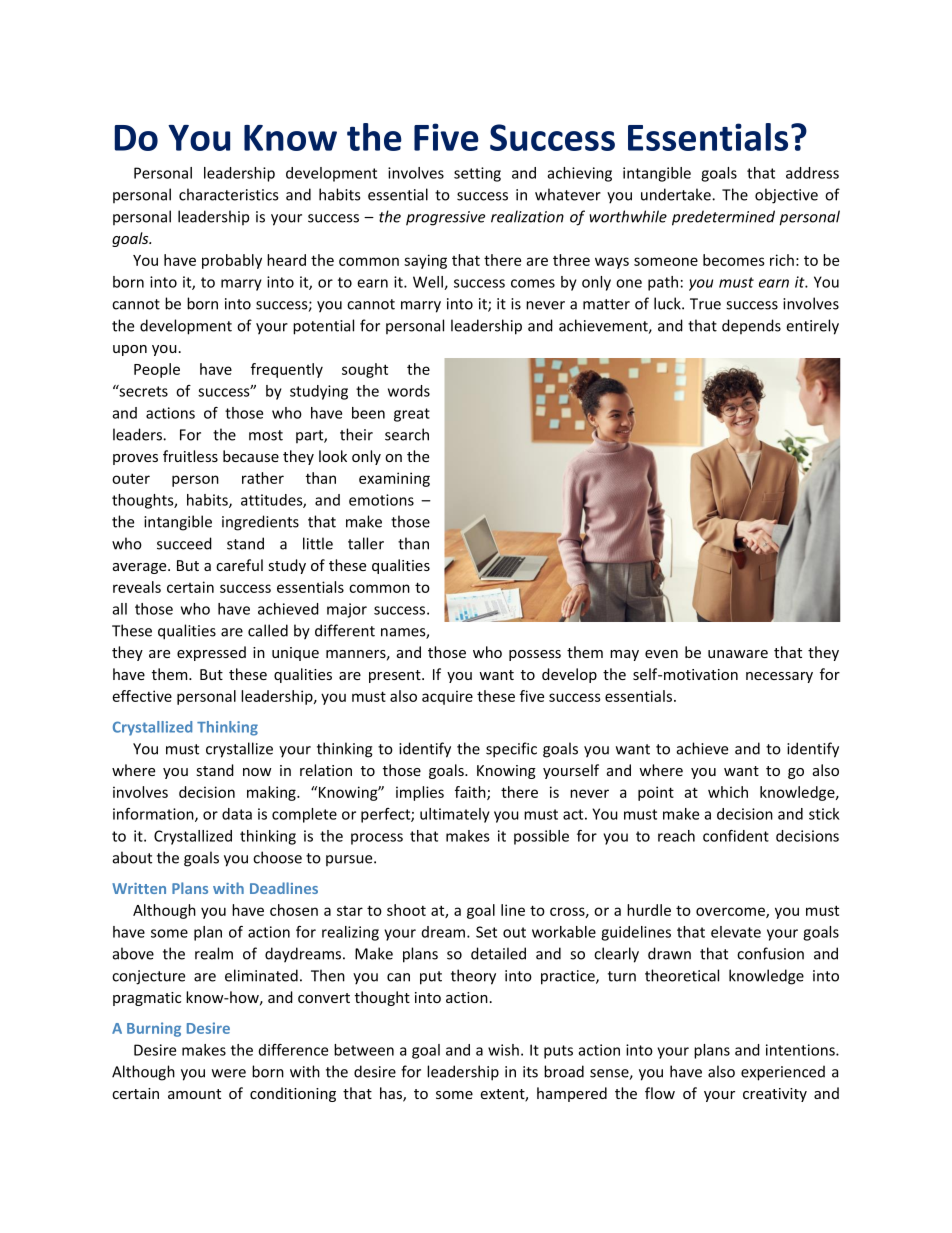 The image size is (952, 1233). I want to click on predetermined, so click(723, 218).
